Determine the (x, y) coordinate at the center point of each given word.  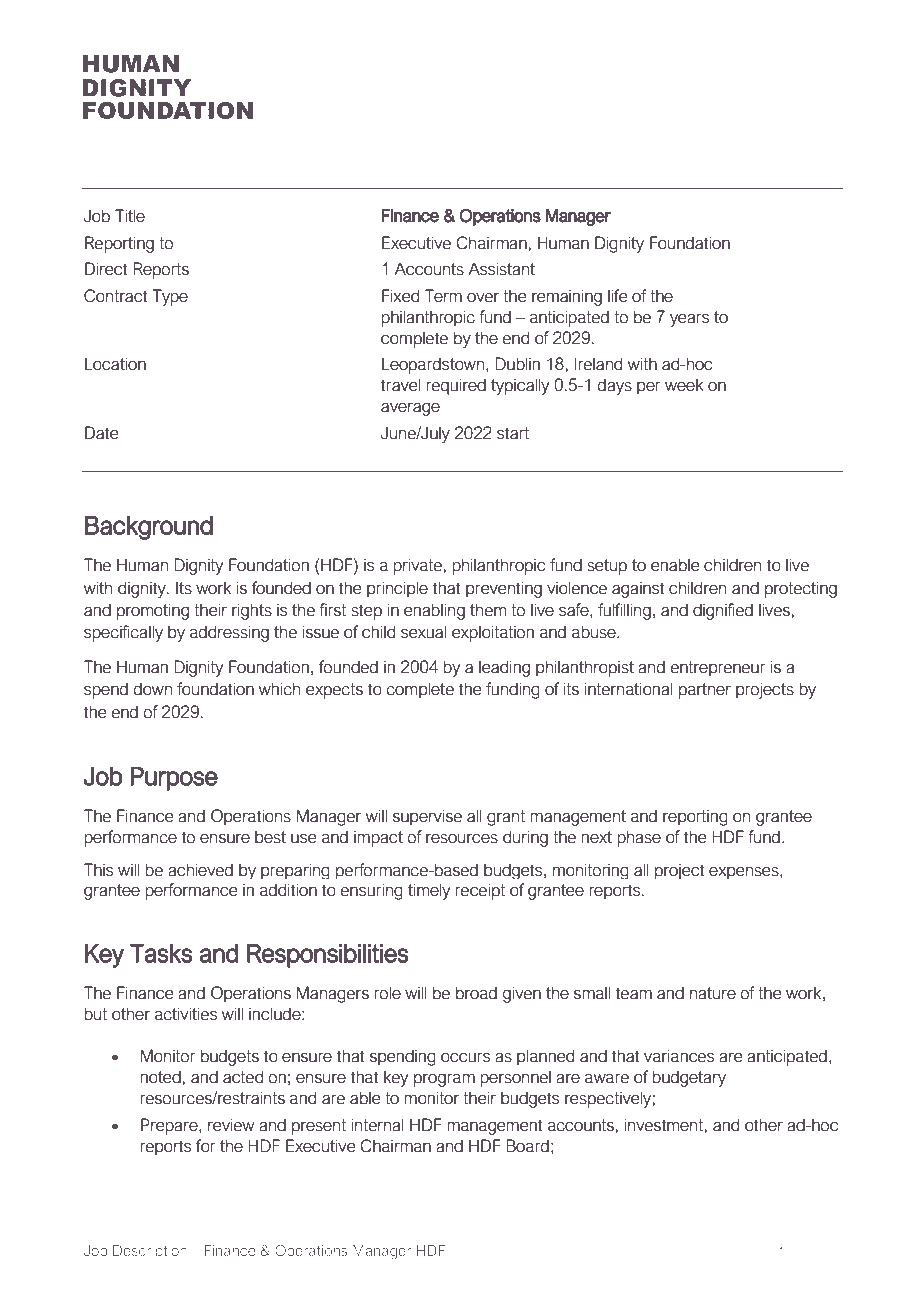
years (689, 320)
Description (150, 1252)
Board (527, 1146)
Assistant (501, 269)
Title (130, 216)
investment (663, 1125)
